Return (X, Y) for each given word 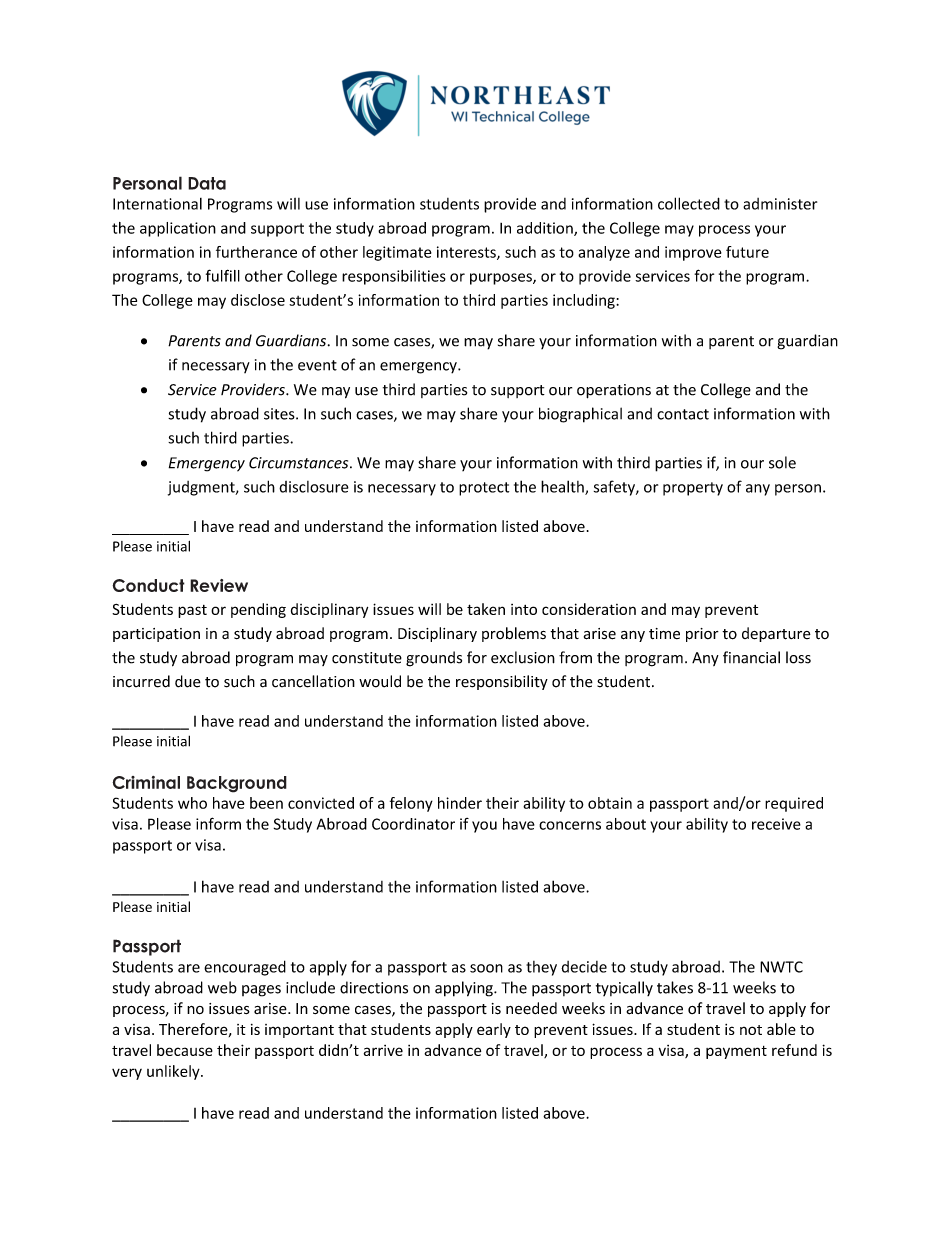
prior (702, 635)
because (185, 1050)
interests (467, 253)
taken (486, 609)
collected (689, 203)
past (192, 611)
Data (207, 183)
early (494, 1030)
